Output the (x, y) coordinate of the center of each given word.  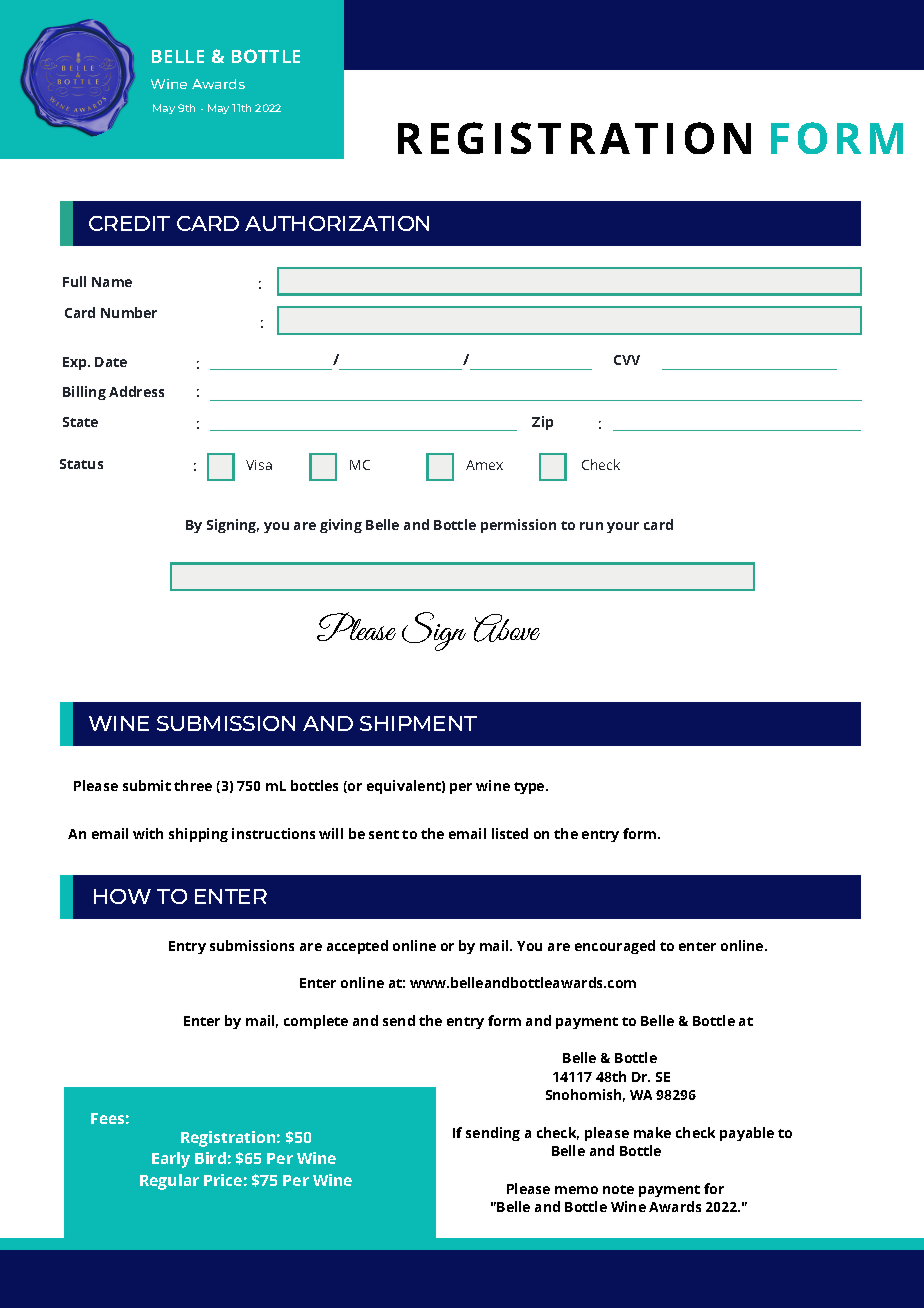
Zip (542, 423)
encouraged (615, 947)
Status (81, 464)
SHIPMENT (418, 723)
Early (171, 1160)
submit (147, 785)
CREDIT (129, 223)
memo (576, 1190)
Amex (484, 465)
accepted (357, 947)
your (623, 527)
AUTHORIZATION (337, 223)
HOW (122, 896)
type (530, 788)
